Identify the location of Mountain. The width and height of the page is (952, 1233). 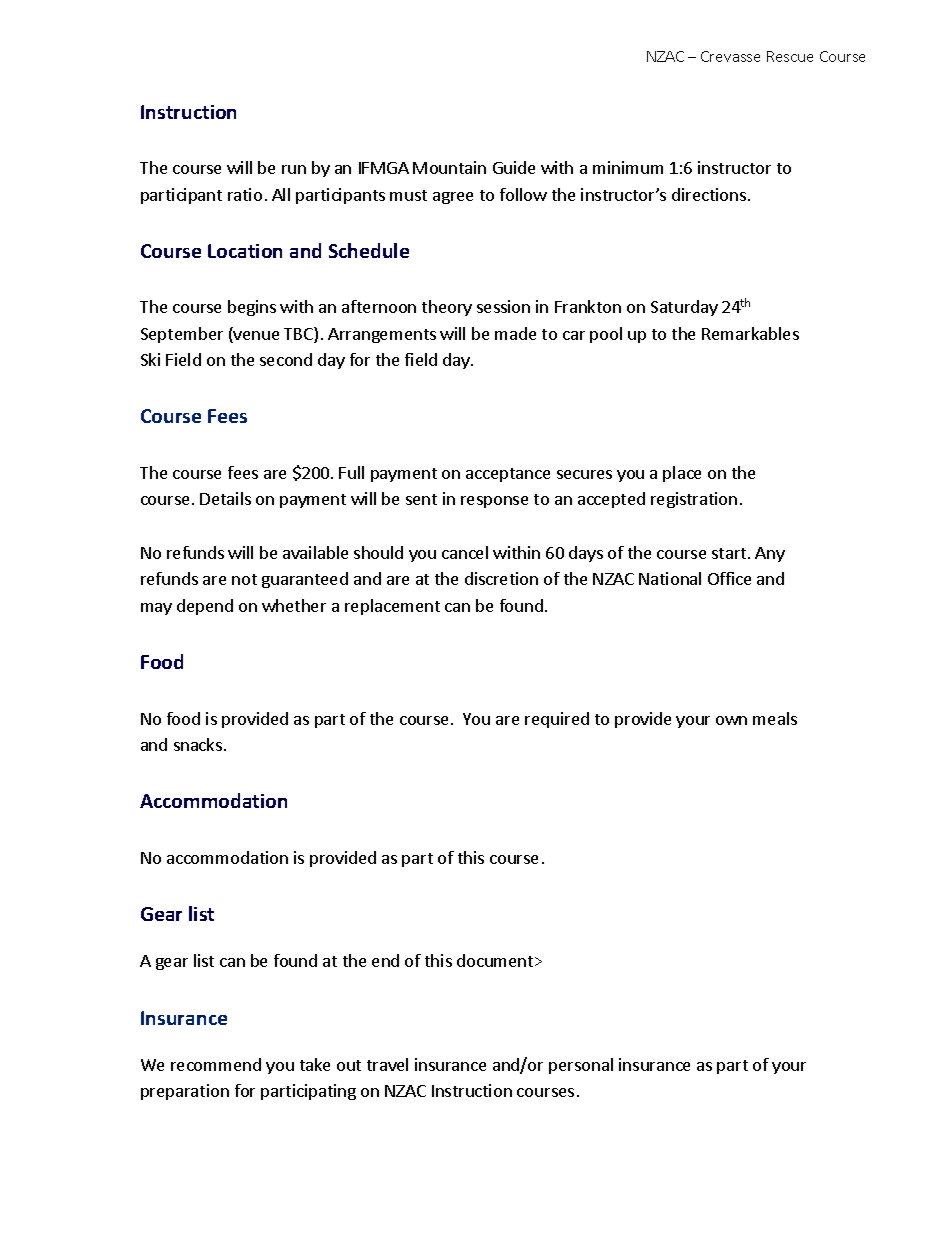
(449, 167).
